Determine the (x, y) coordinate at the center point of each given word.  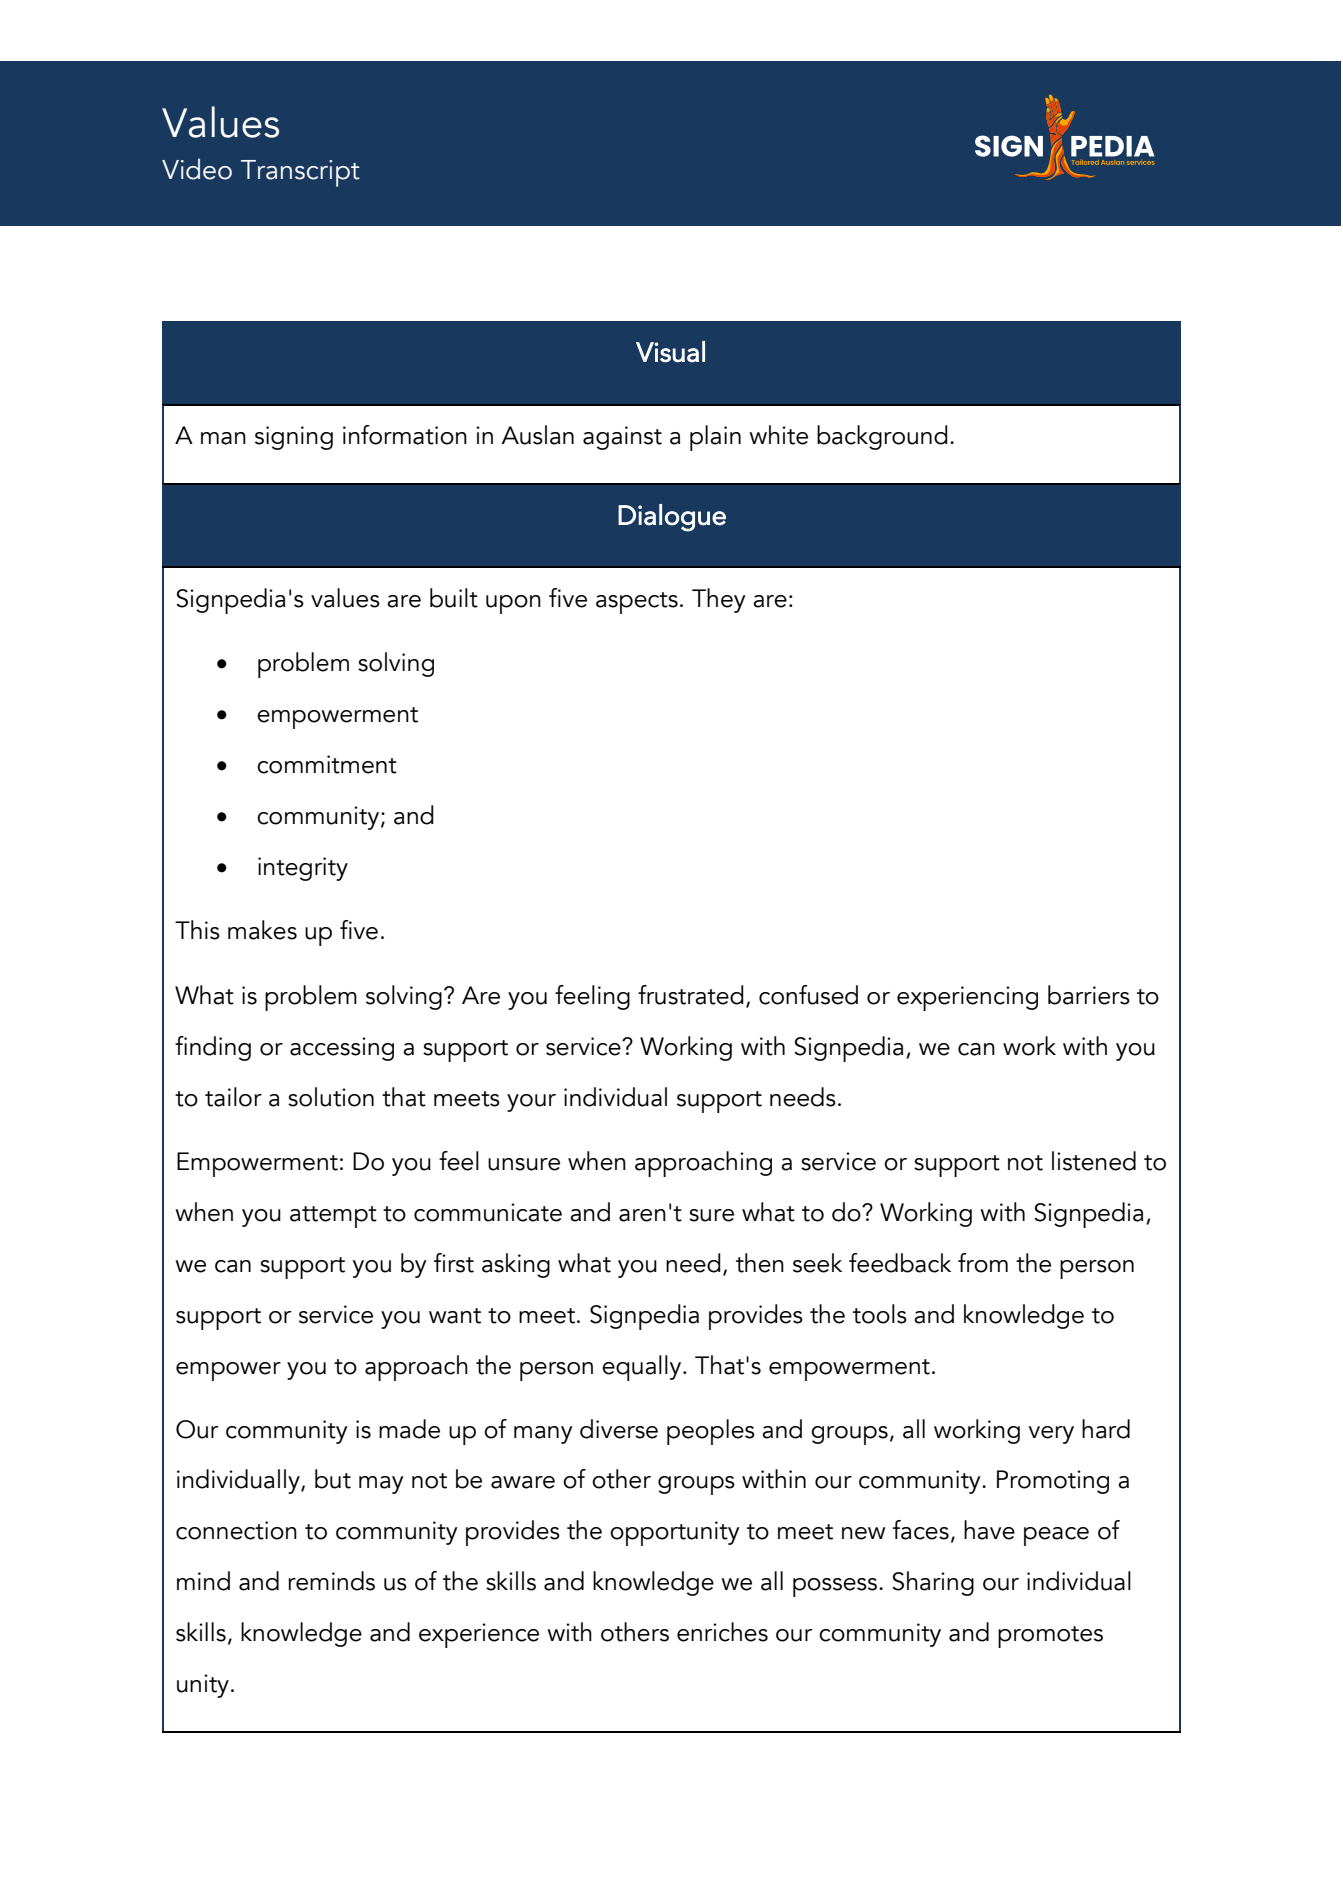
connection (236, 1530)
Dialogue (672, 518)
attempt (333, 1217)
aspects (637, 603)
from (983, 1263)
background (882, 437)
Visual (670, 352)
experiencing (967, 998)
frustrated (691, 995)
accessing (342, 1049)
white (778, 435)
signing (294, 438)
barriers (1089, 995)
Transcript (300, 173)
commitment (327, 764)
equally (643, 1368)
